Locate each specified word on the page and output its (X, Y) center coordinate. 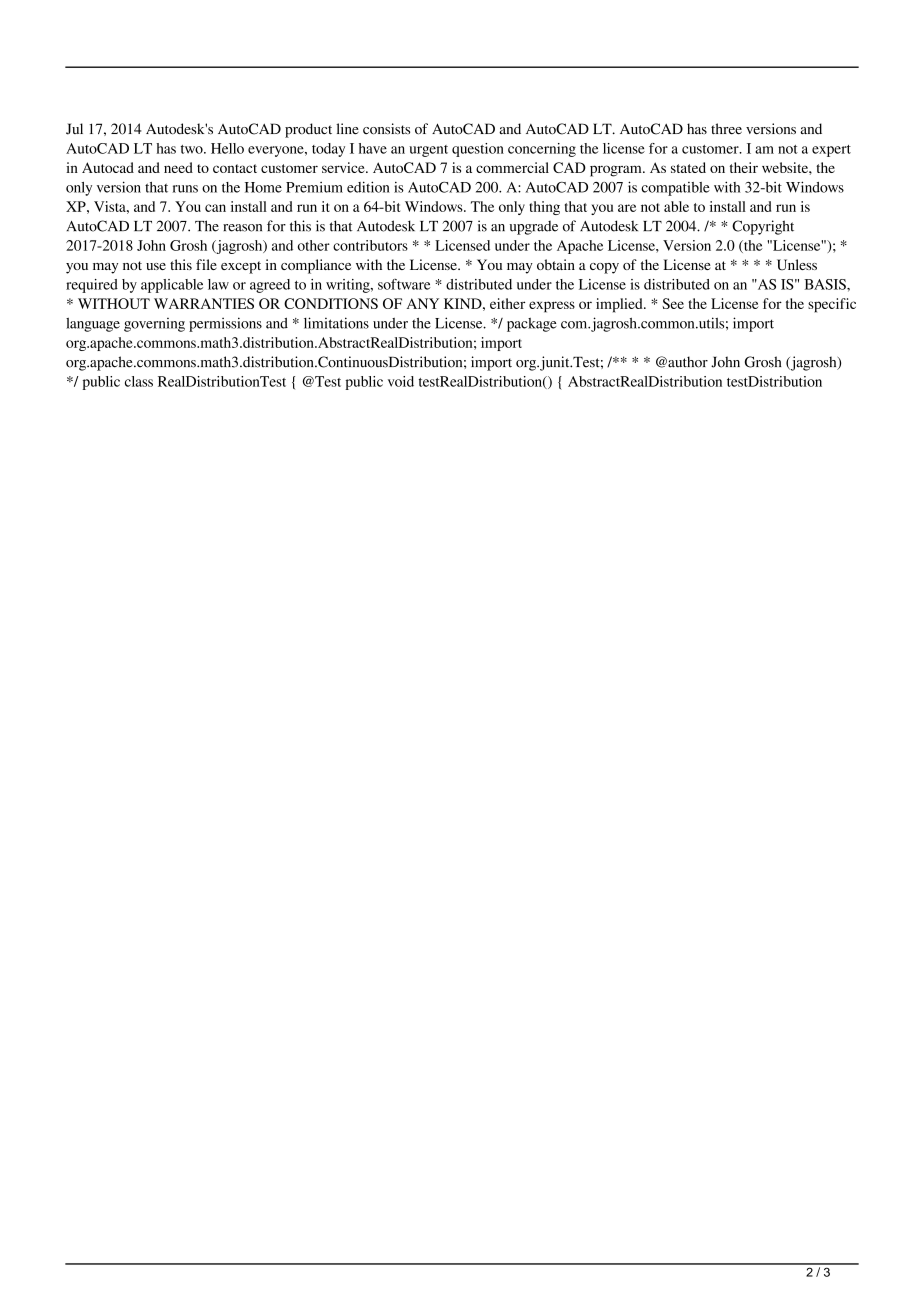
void (401, 381)
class (139, 381)
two (193, 149)
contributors (370, 245)
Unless (797, 265)
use (156, 266)
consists (386, 129)
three (726, 129)
